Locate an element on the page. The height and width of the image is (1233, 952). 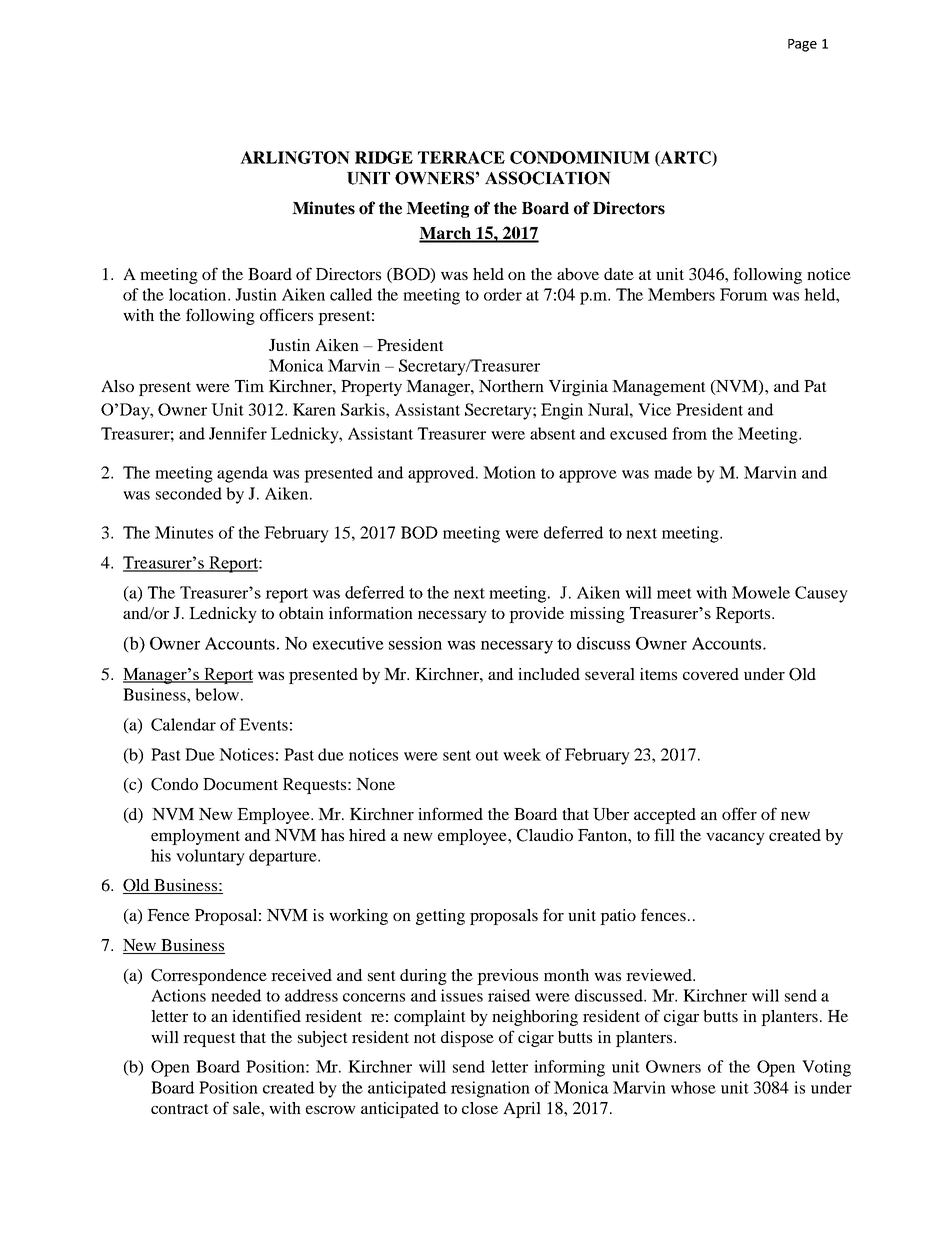
Page is located at coordinates (802, 45).
